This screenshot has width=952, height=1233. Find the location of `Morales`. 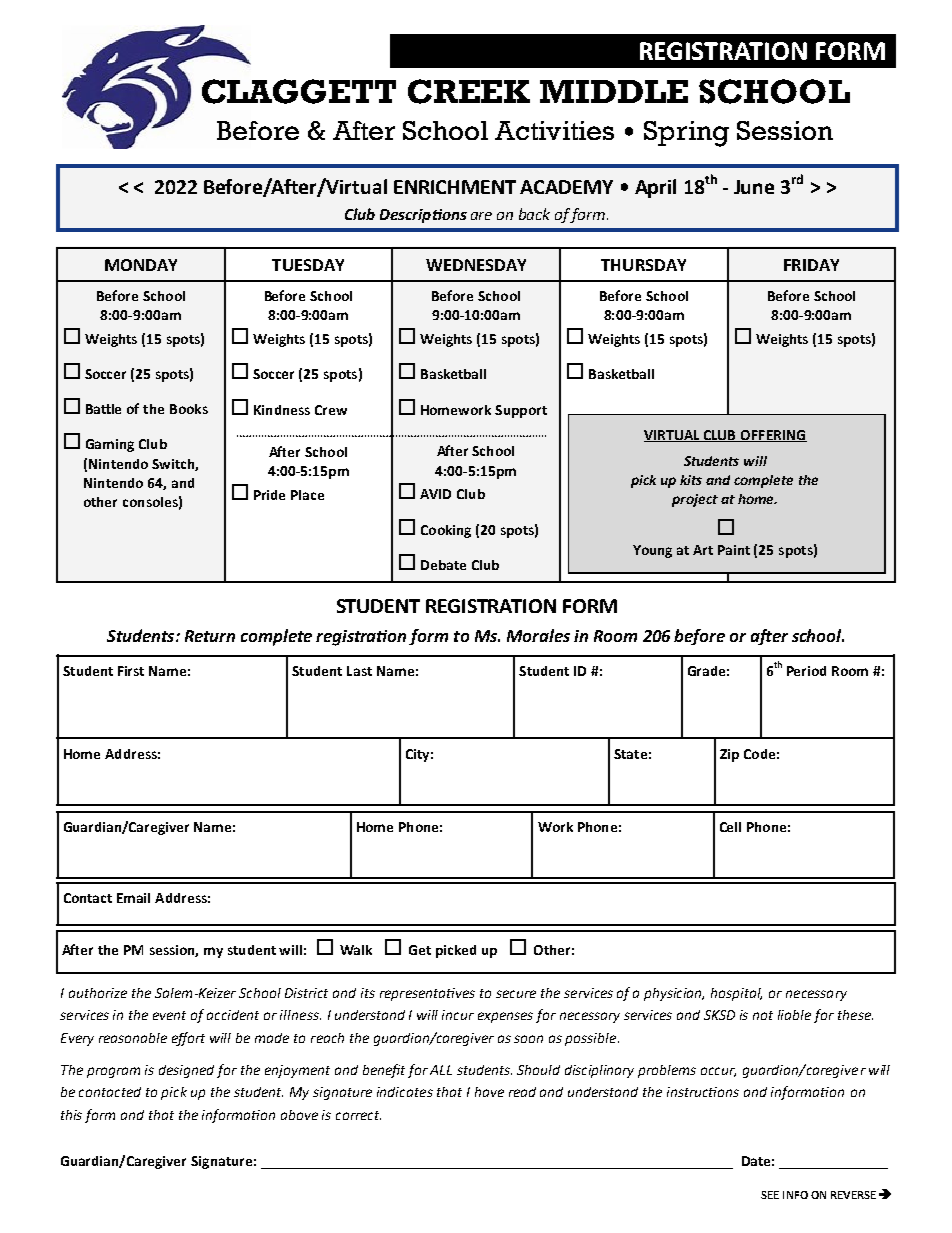

Morales is located at coordinates (538, 635).
